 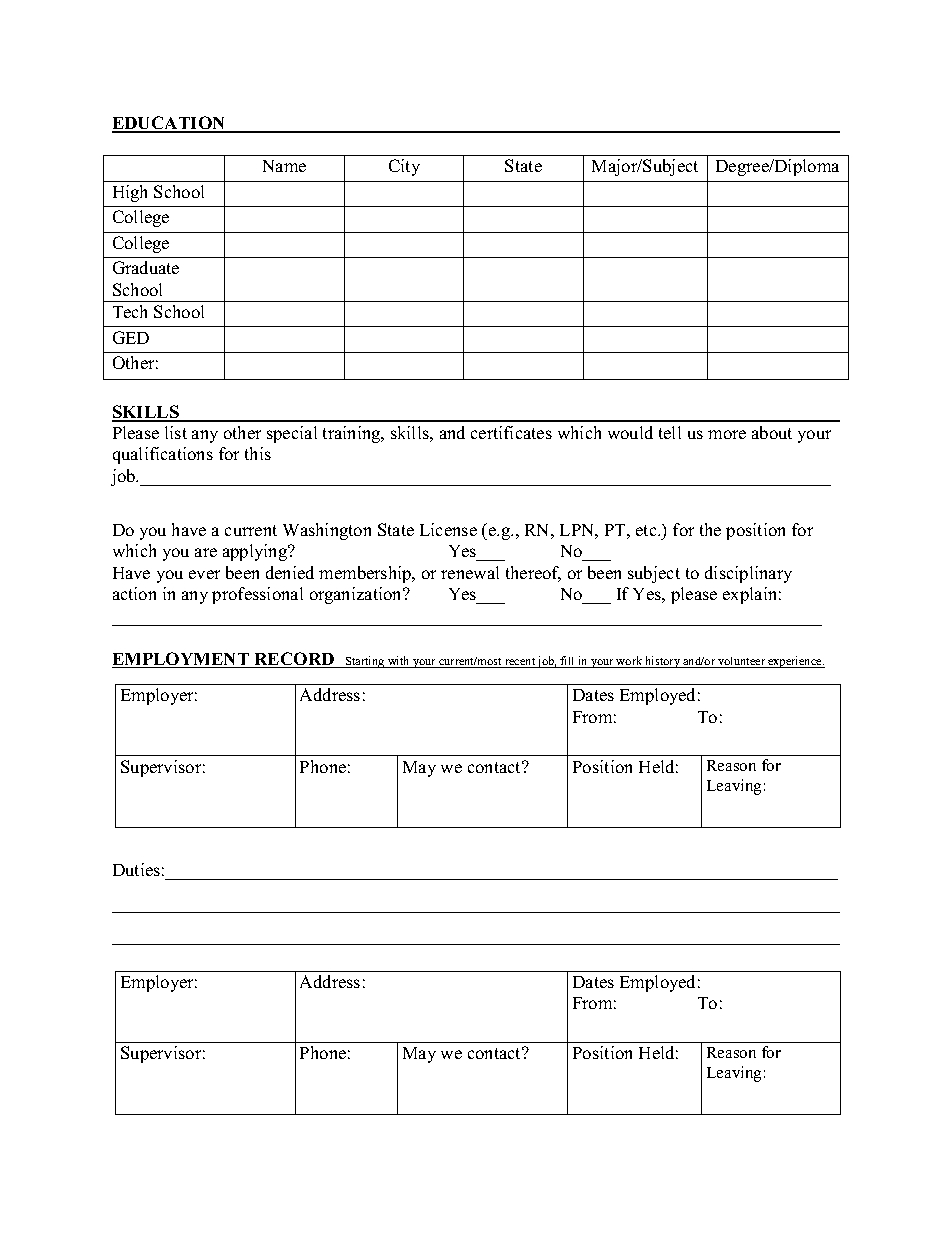 What do you see at coordinates (727, 434) in the image?
I see `more` at bounding box center [727, 434].
